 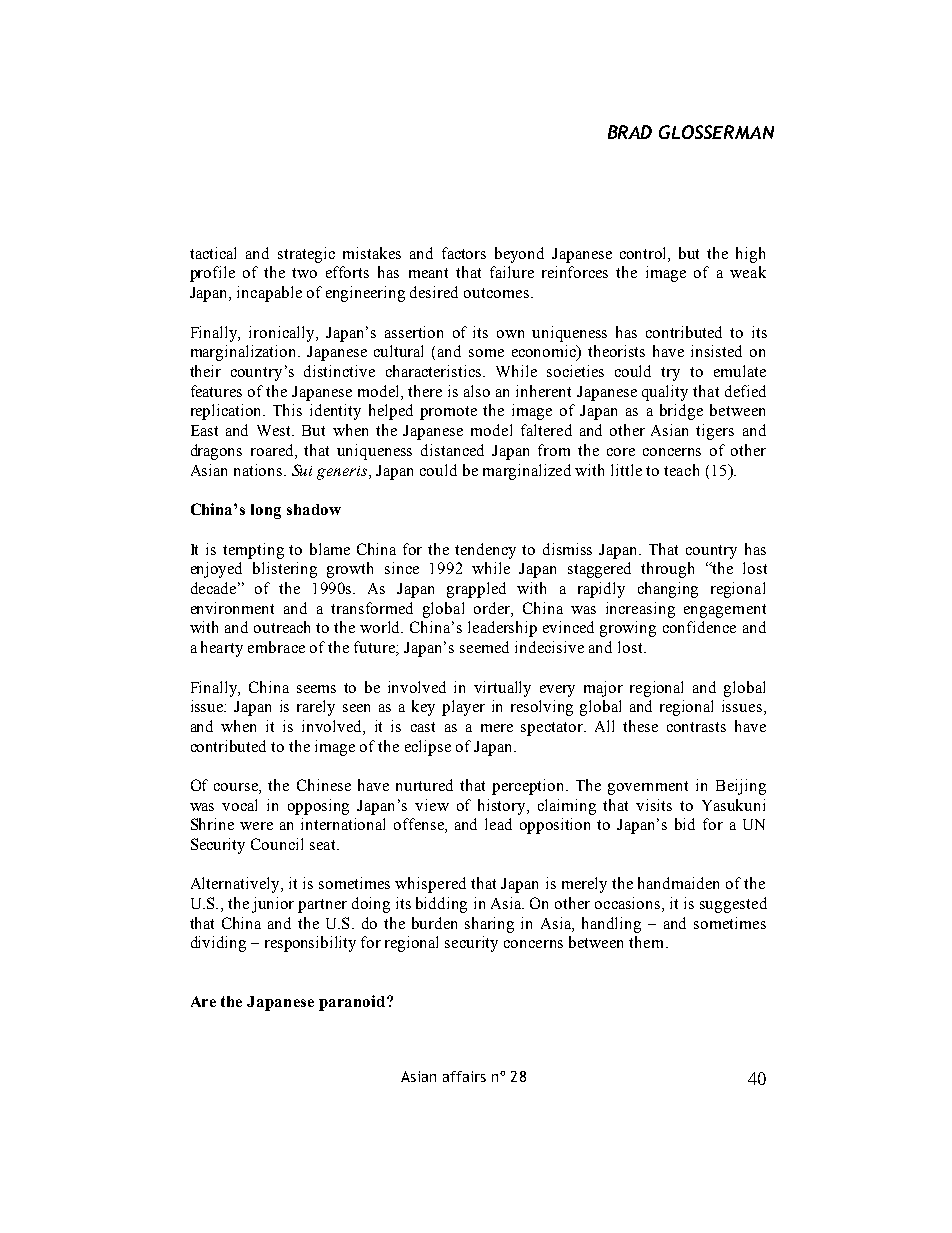 I want to click on BRAD, so click(x=630, y=132).
